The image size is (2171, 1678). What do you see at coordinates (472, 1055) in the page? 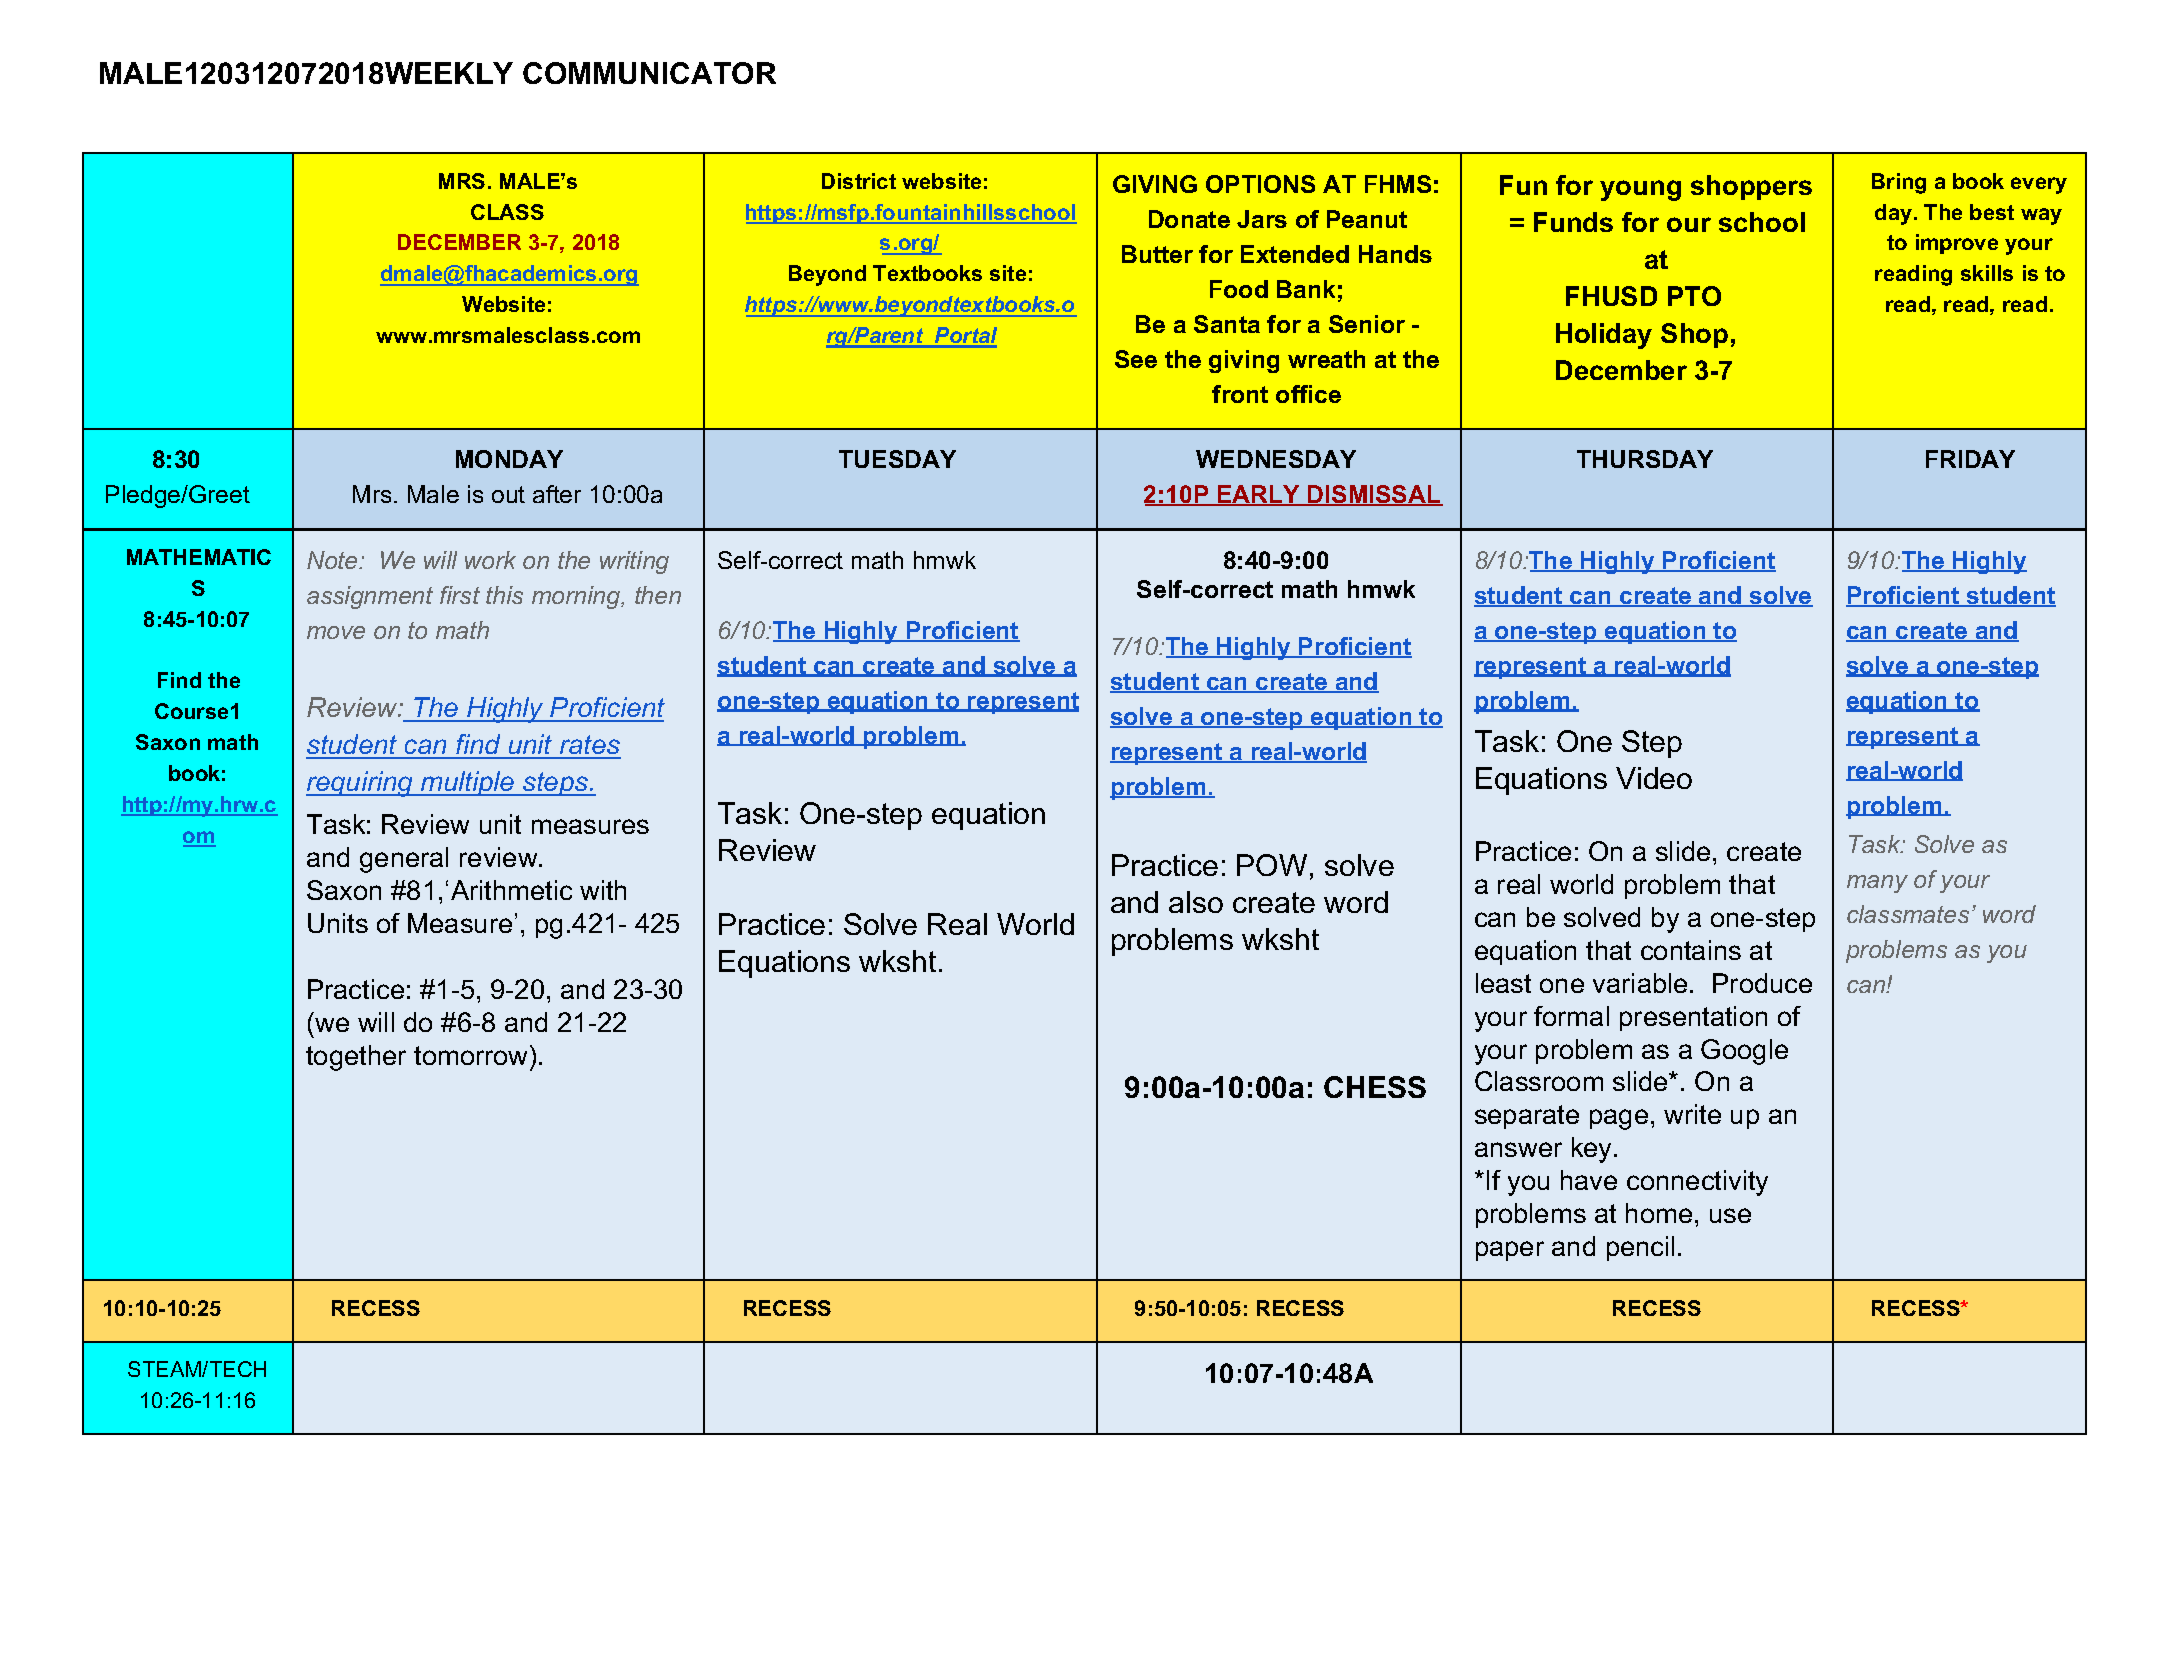
I see `tomorrow` at bounding box center [472, 1055].
